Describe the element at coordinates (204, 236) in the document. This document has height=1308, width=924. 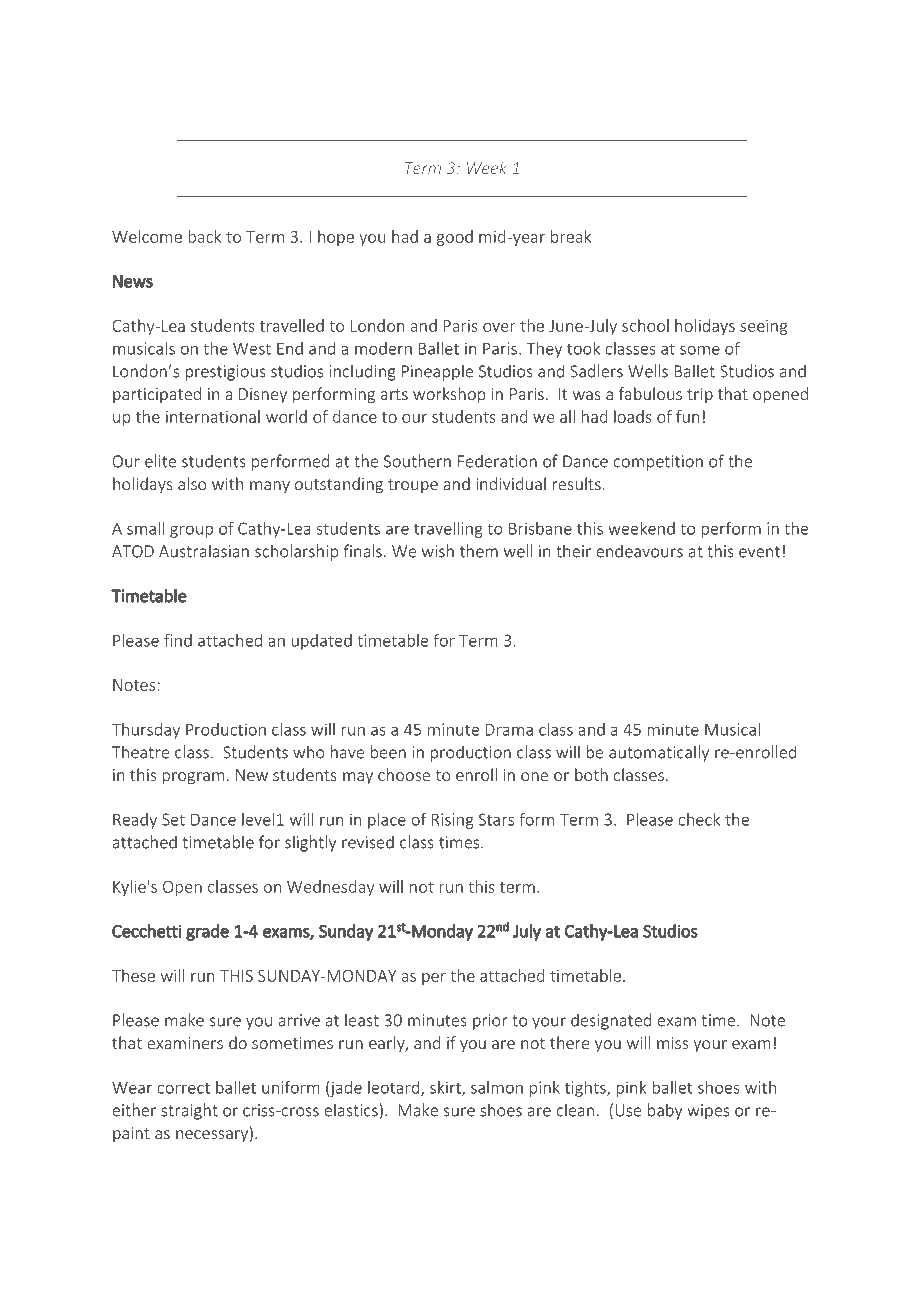
I see `back` at that location.
